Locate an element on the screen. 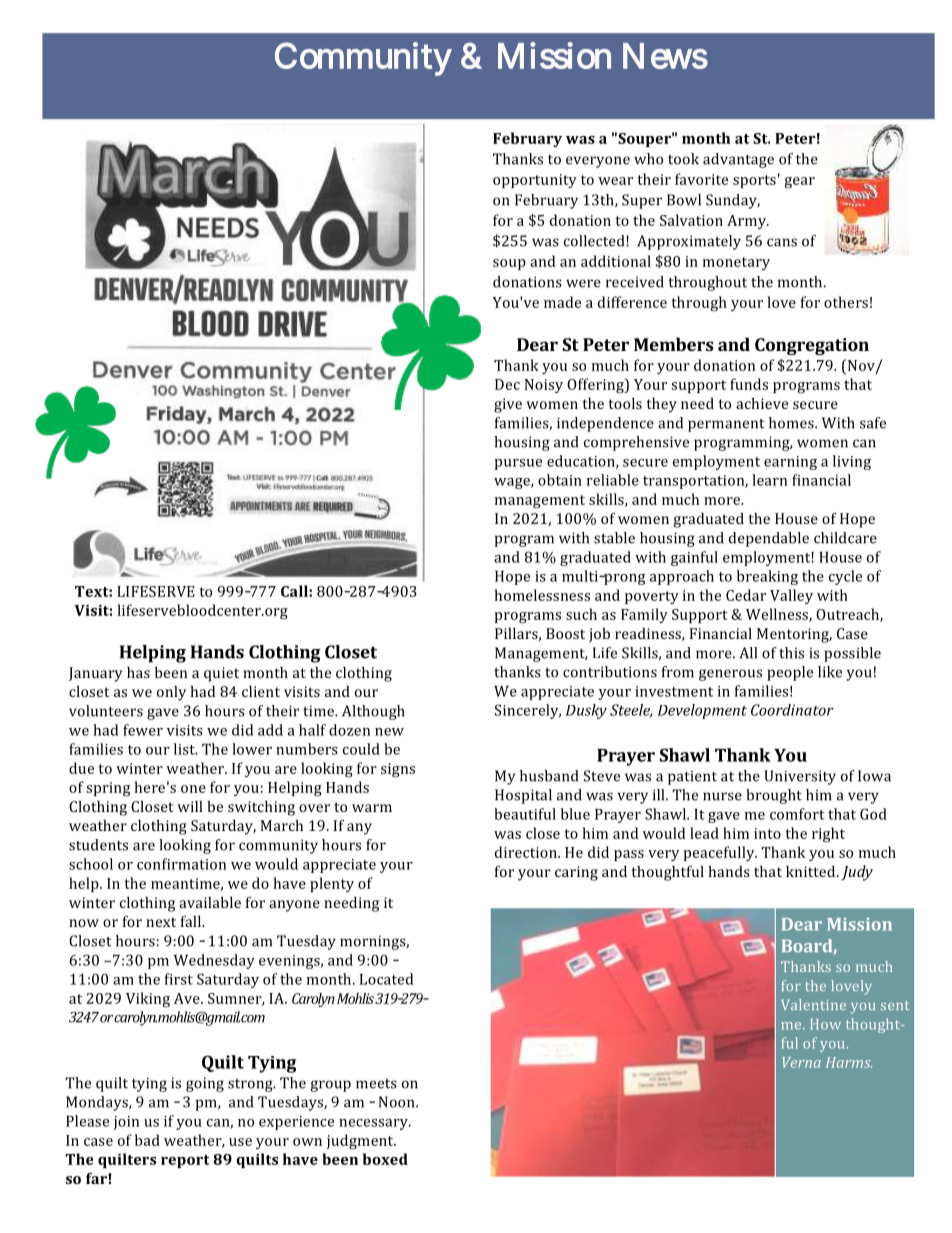 Image resolution: width=952 pixels, height=1233 pixels. Boost is located at coordinates (565, 633).
